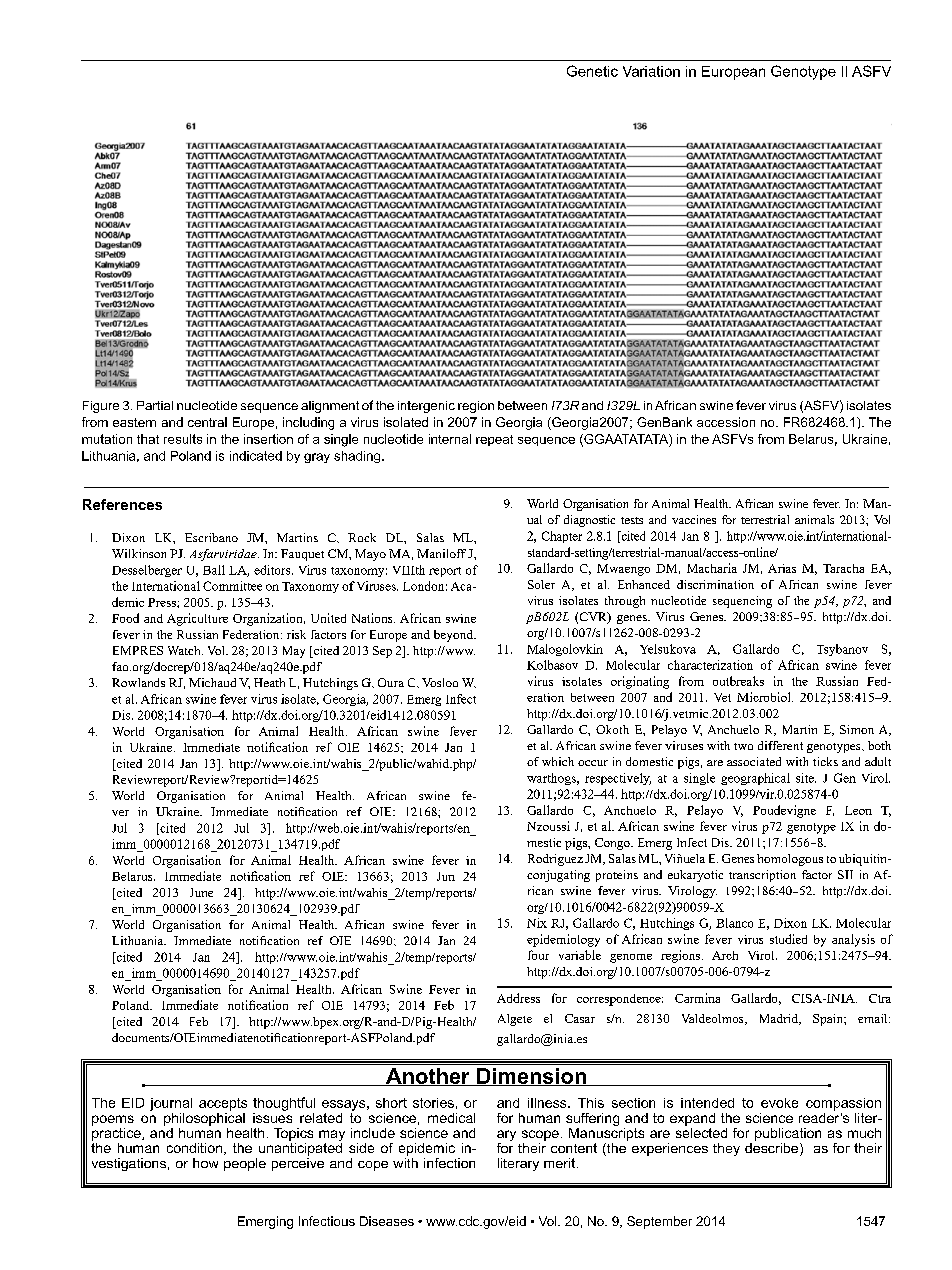 The height and width of the document is (1270, 952). What do you see at coordinates (494, 440) in the document?
I see `repeat` at bounding box center [494, 440].
